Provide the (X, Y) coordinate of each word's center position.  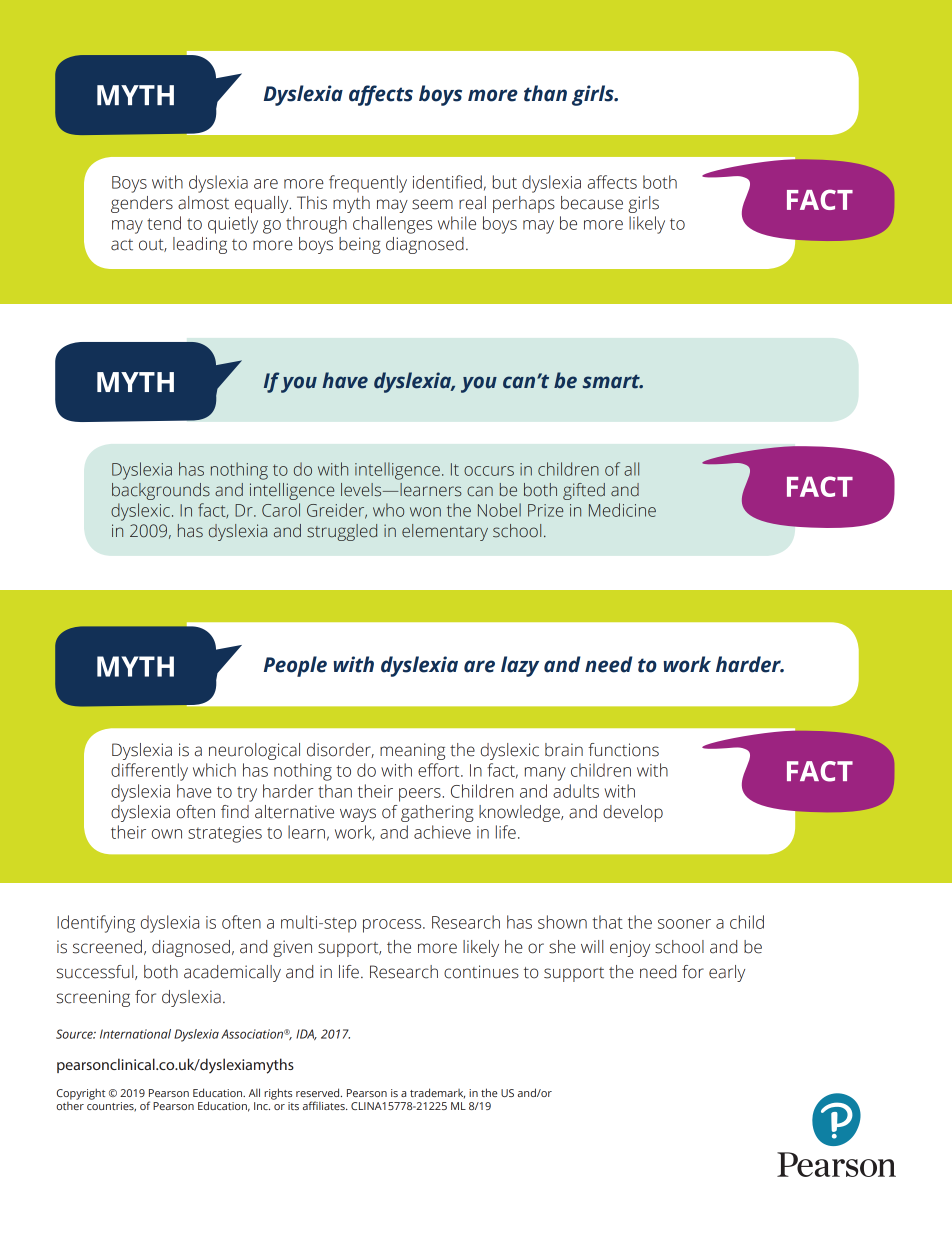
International (135, 1034)
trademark (437, 1093)
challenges (392, 225)
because (592, 203)
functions (623, 750)
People (295, 666)
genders (142, 204)
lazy (520, 666)
